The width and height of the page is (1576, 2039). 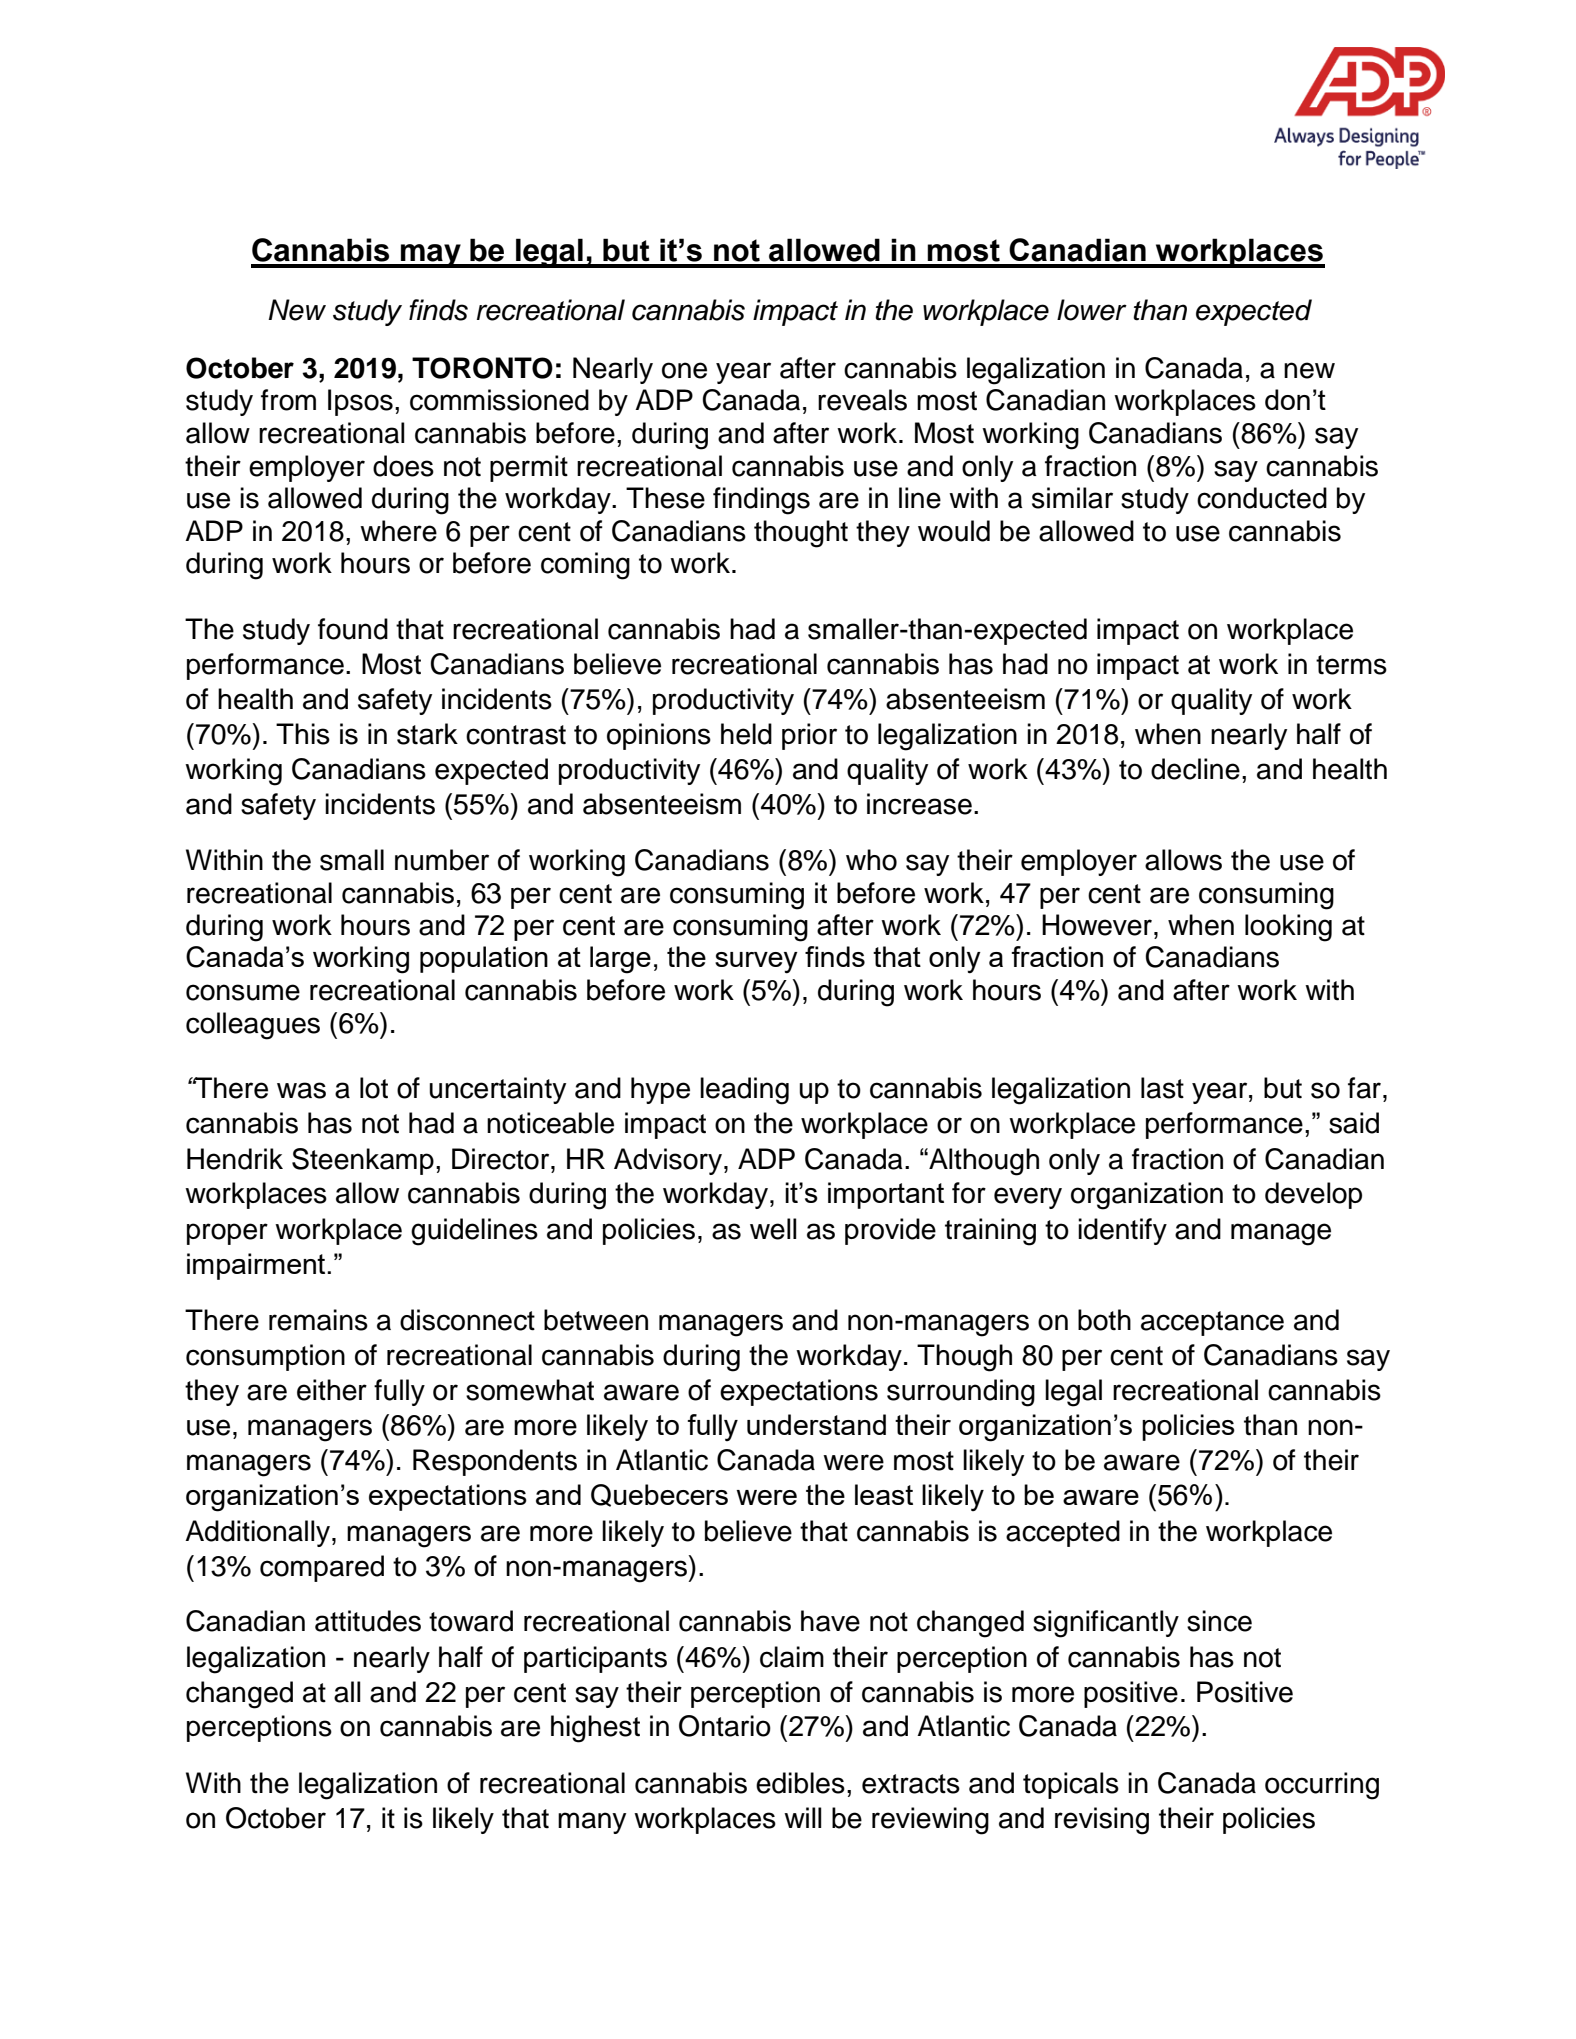 I want to click on found, so click(x=353, y=629).
